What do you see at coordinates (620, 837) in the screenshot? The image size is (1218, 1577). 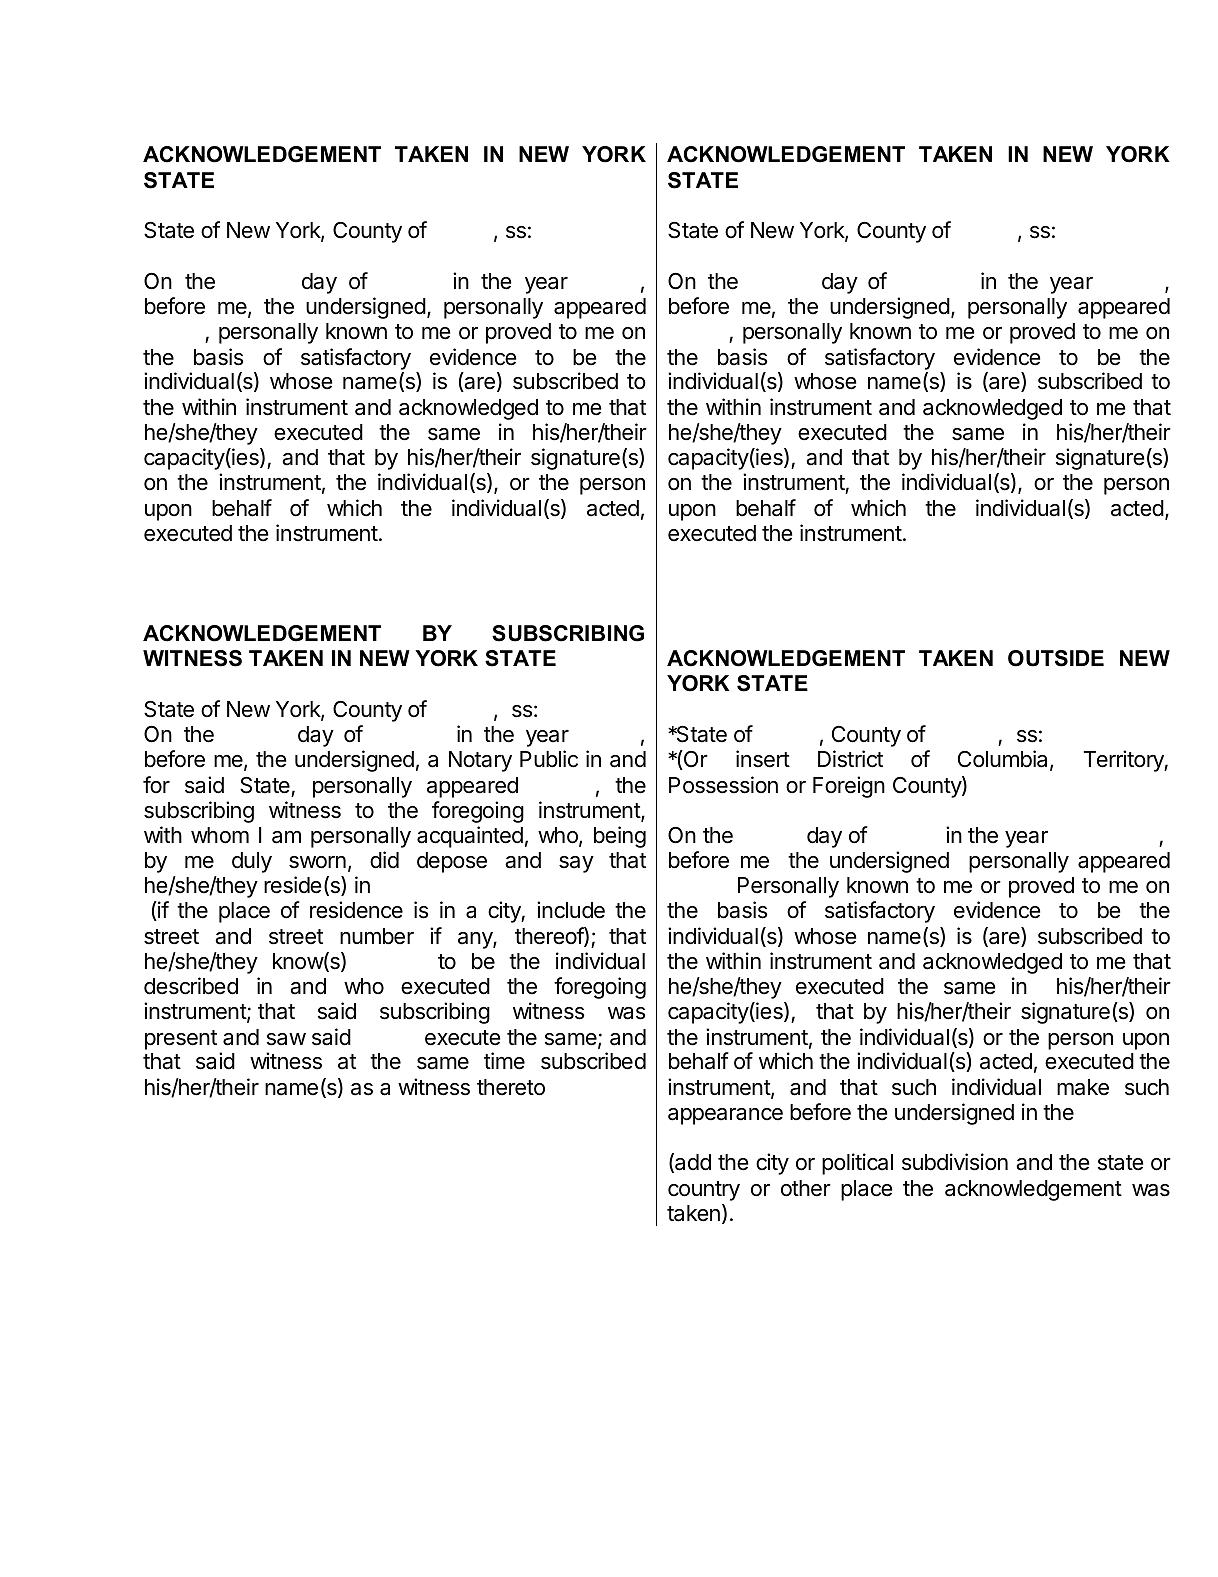 I see `being` at bounding box center [620, 837].
